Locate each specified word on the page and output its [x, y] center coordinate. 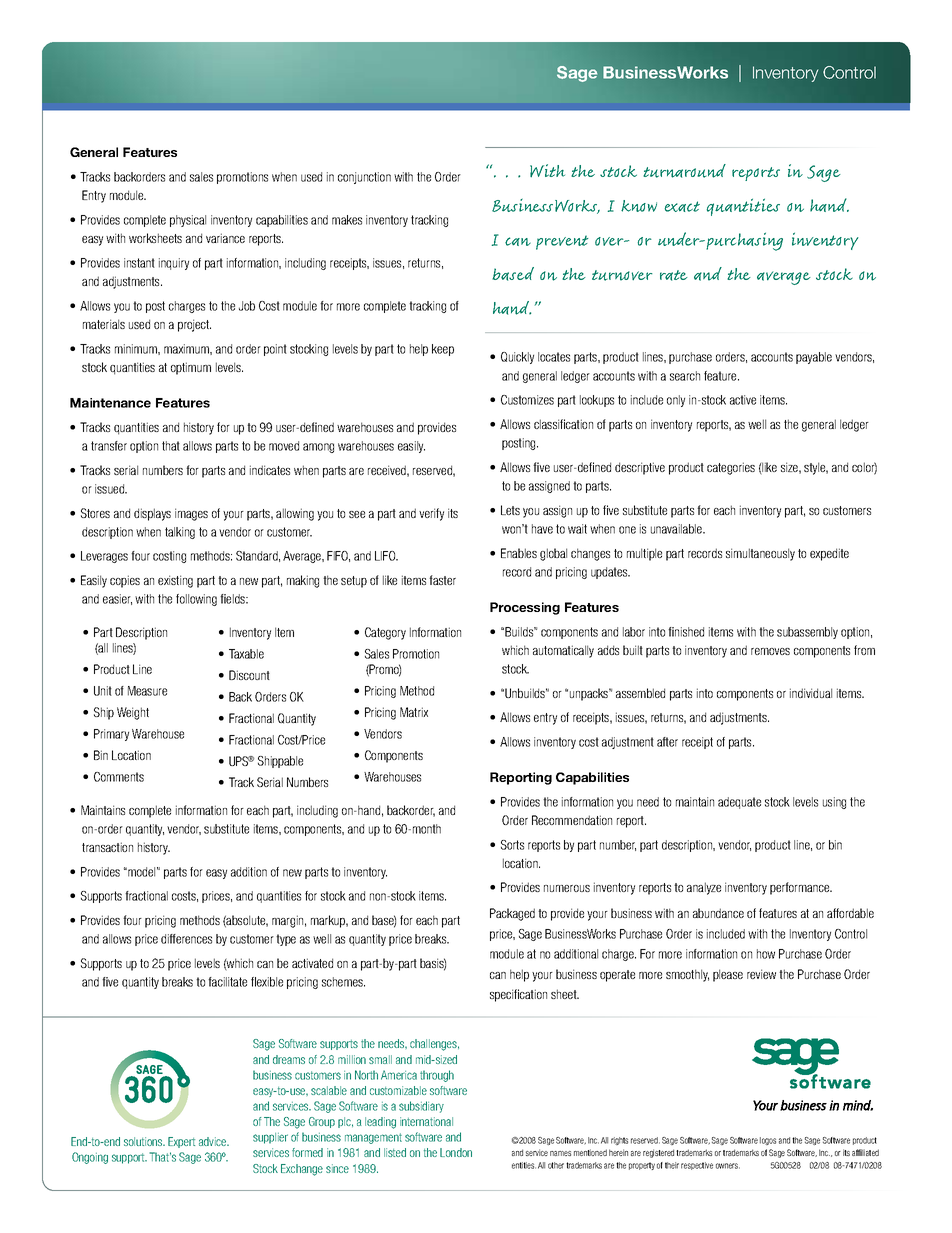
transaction [107, 847]
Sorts [512, 845]
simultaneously [760, 554]
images [191, 514]
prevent [562, 242]
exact [682, 206]
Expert [181, 1142]
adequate [739, 803]
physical [188, 221]
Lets [510, 510]
